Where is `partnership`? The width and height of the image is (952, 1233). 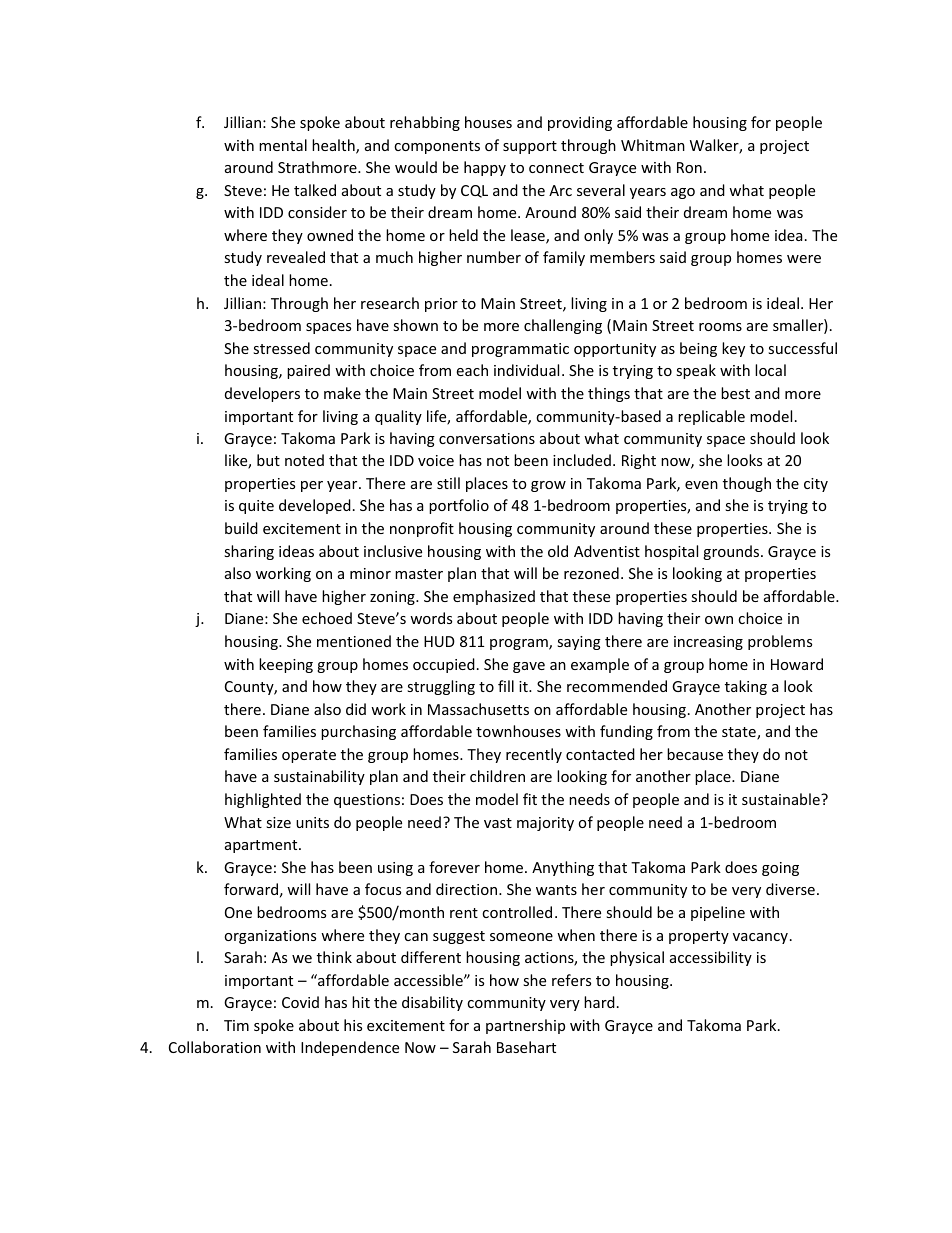 partnership is located at coordinates (525, 1026).
